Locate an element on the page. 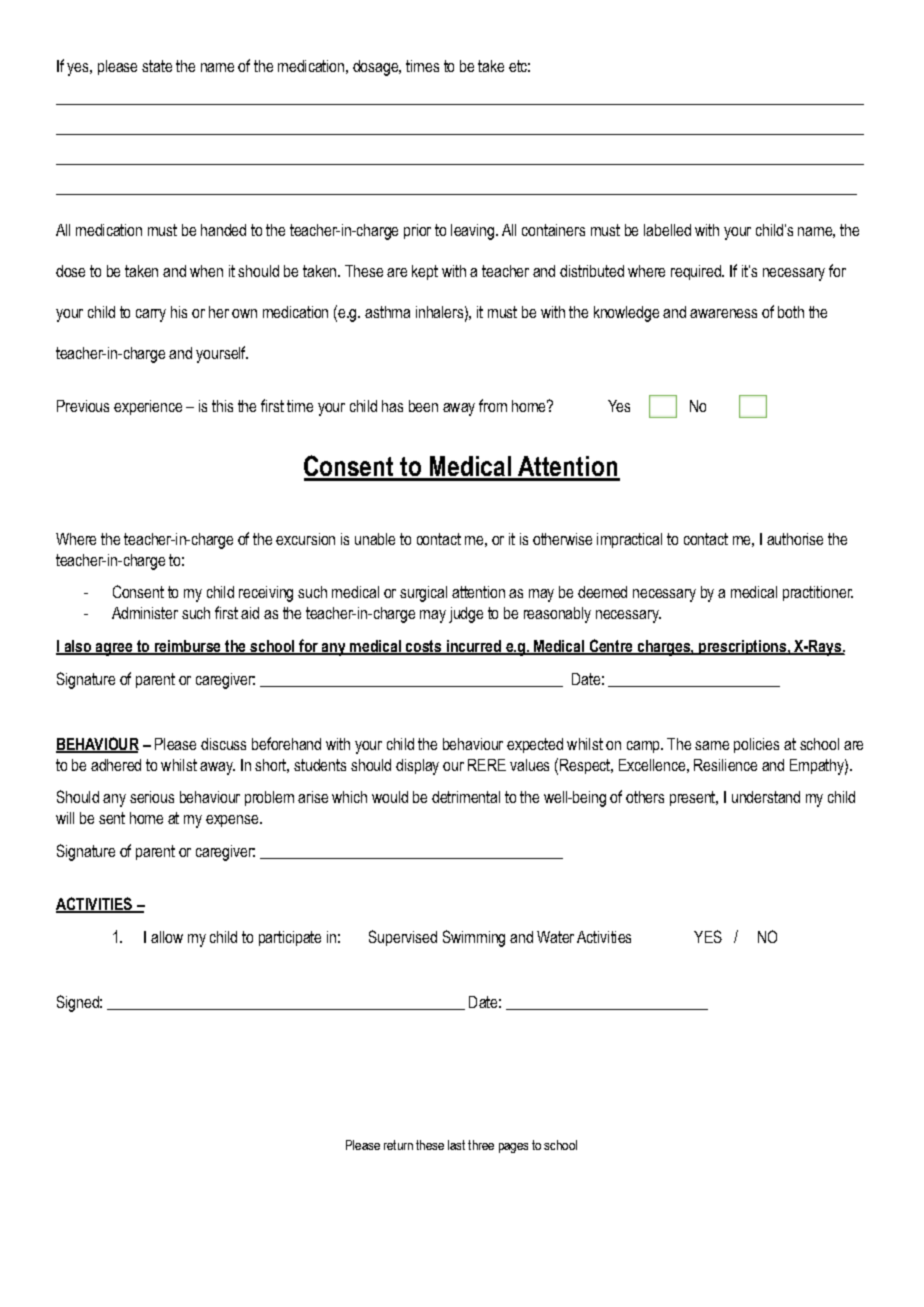 This image has height=1307, width=924. pages is located at coordinates (513, 1148).
